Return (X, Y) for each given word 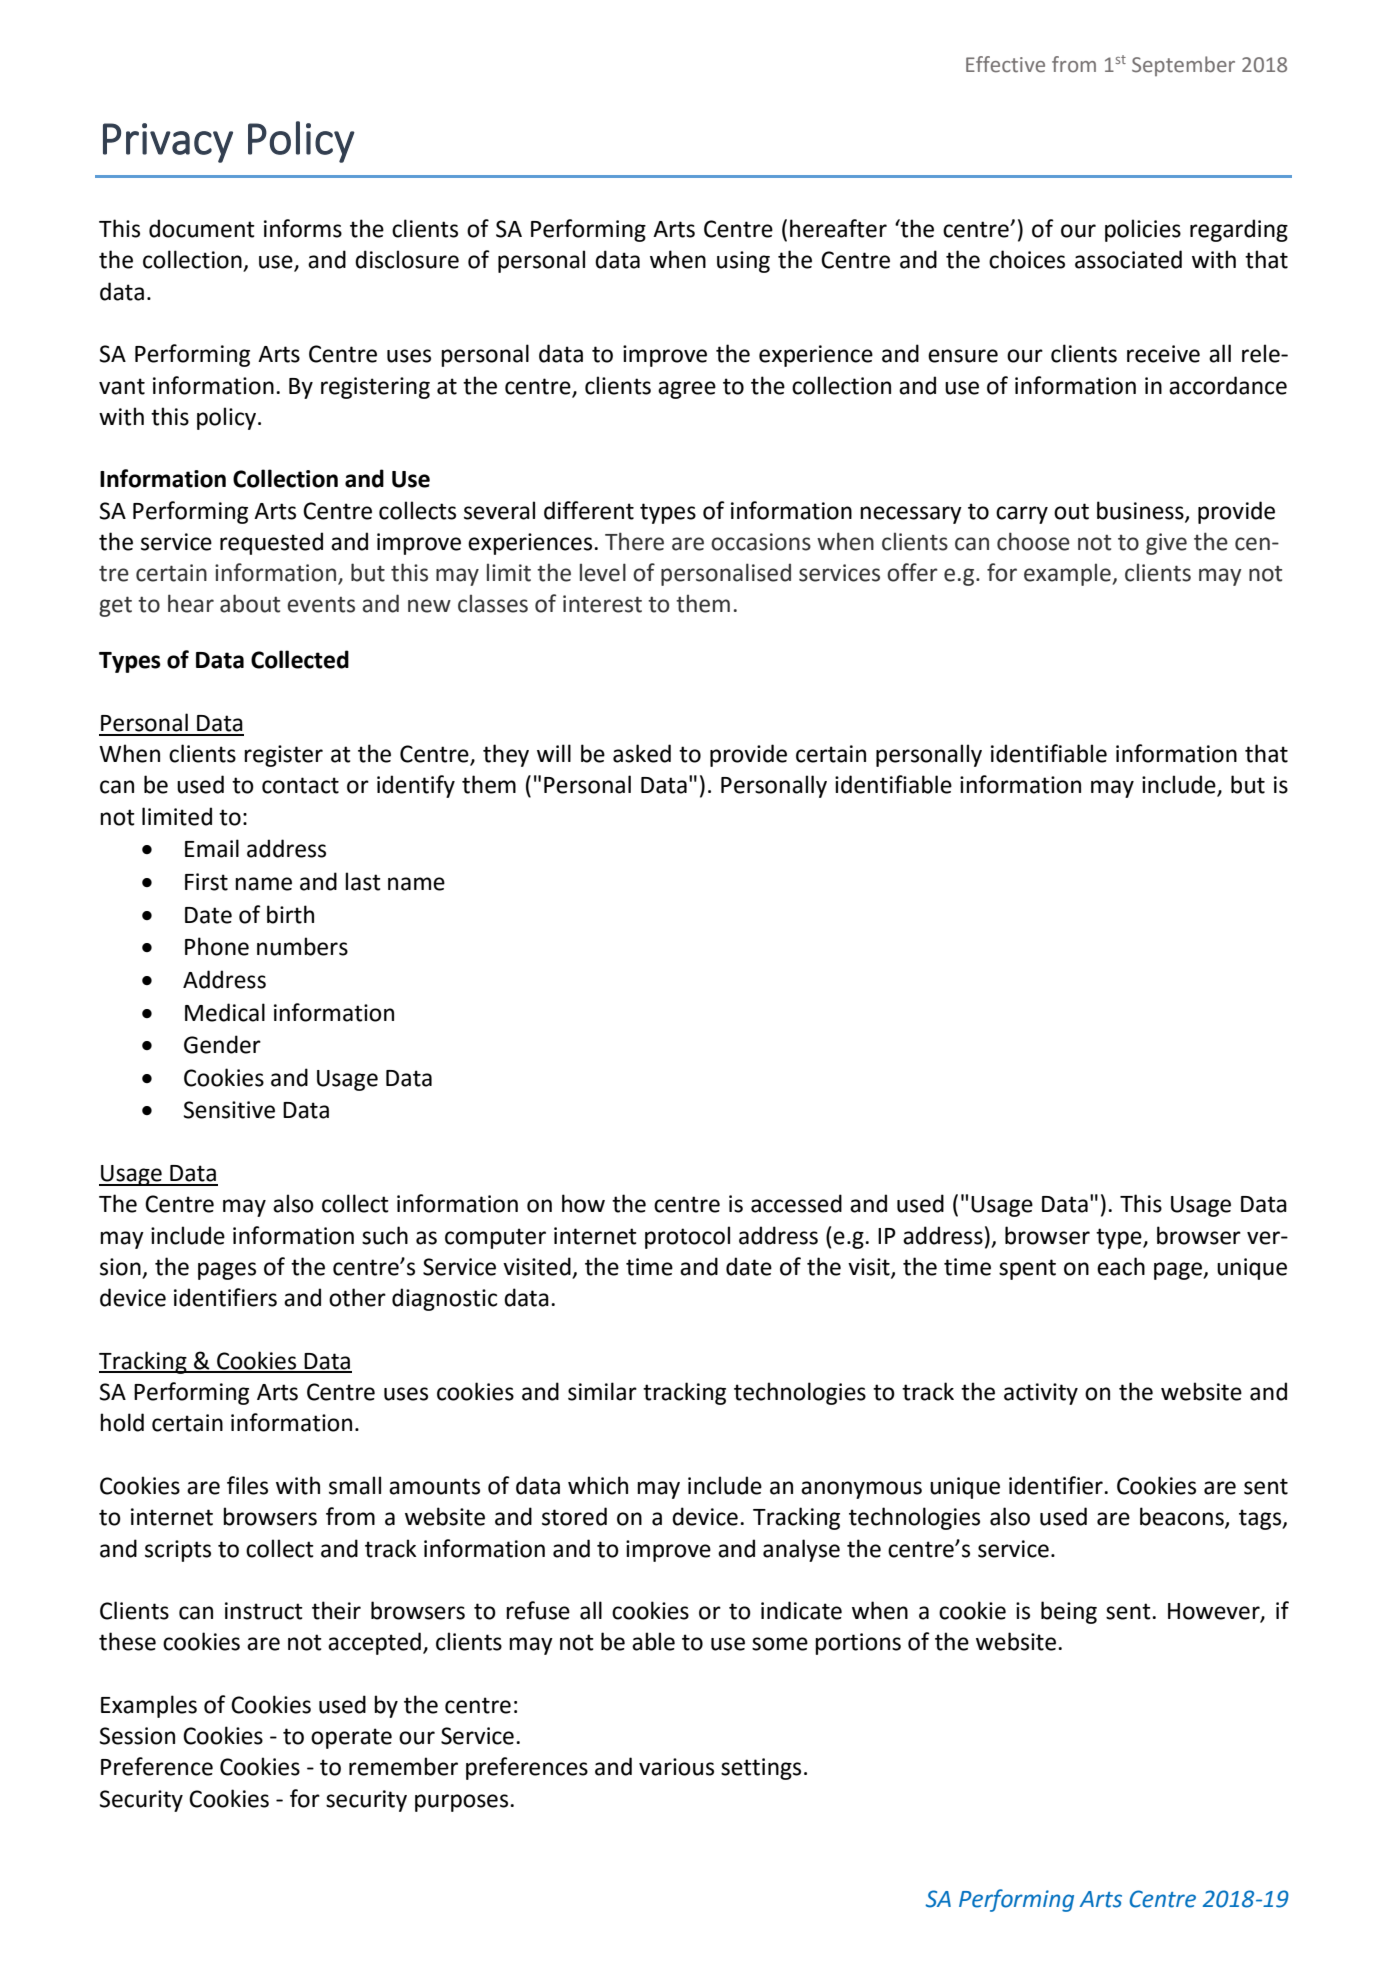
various (676, 1767)
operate (351, 1738)
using (743, 262)
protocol (687, 1237)
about (250, 603)
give (1166, 544)
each (1121, 1266)
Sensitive (229, 1110)
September (1183, 66)
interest (602, 604)
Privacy (168, 143)
